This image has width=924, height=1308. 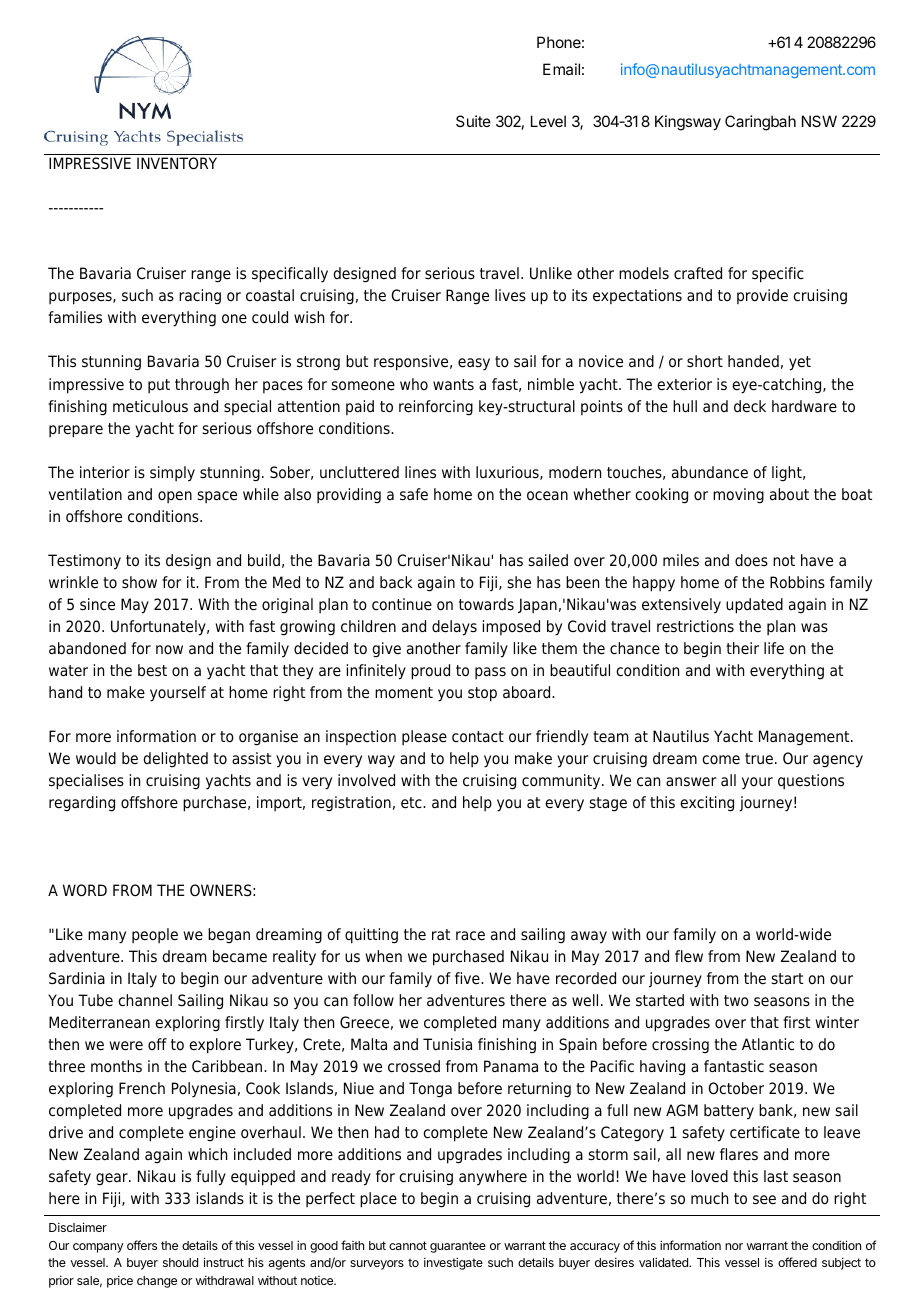 I want to click on offers, so click(x=142, y=1245).
